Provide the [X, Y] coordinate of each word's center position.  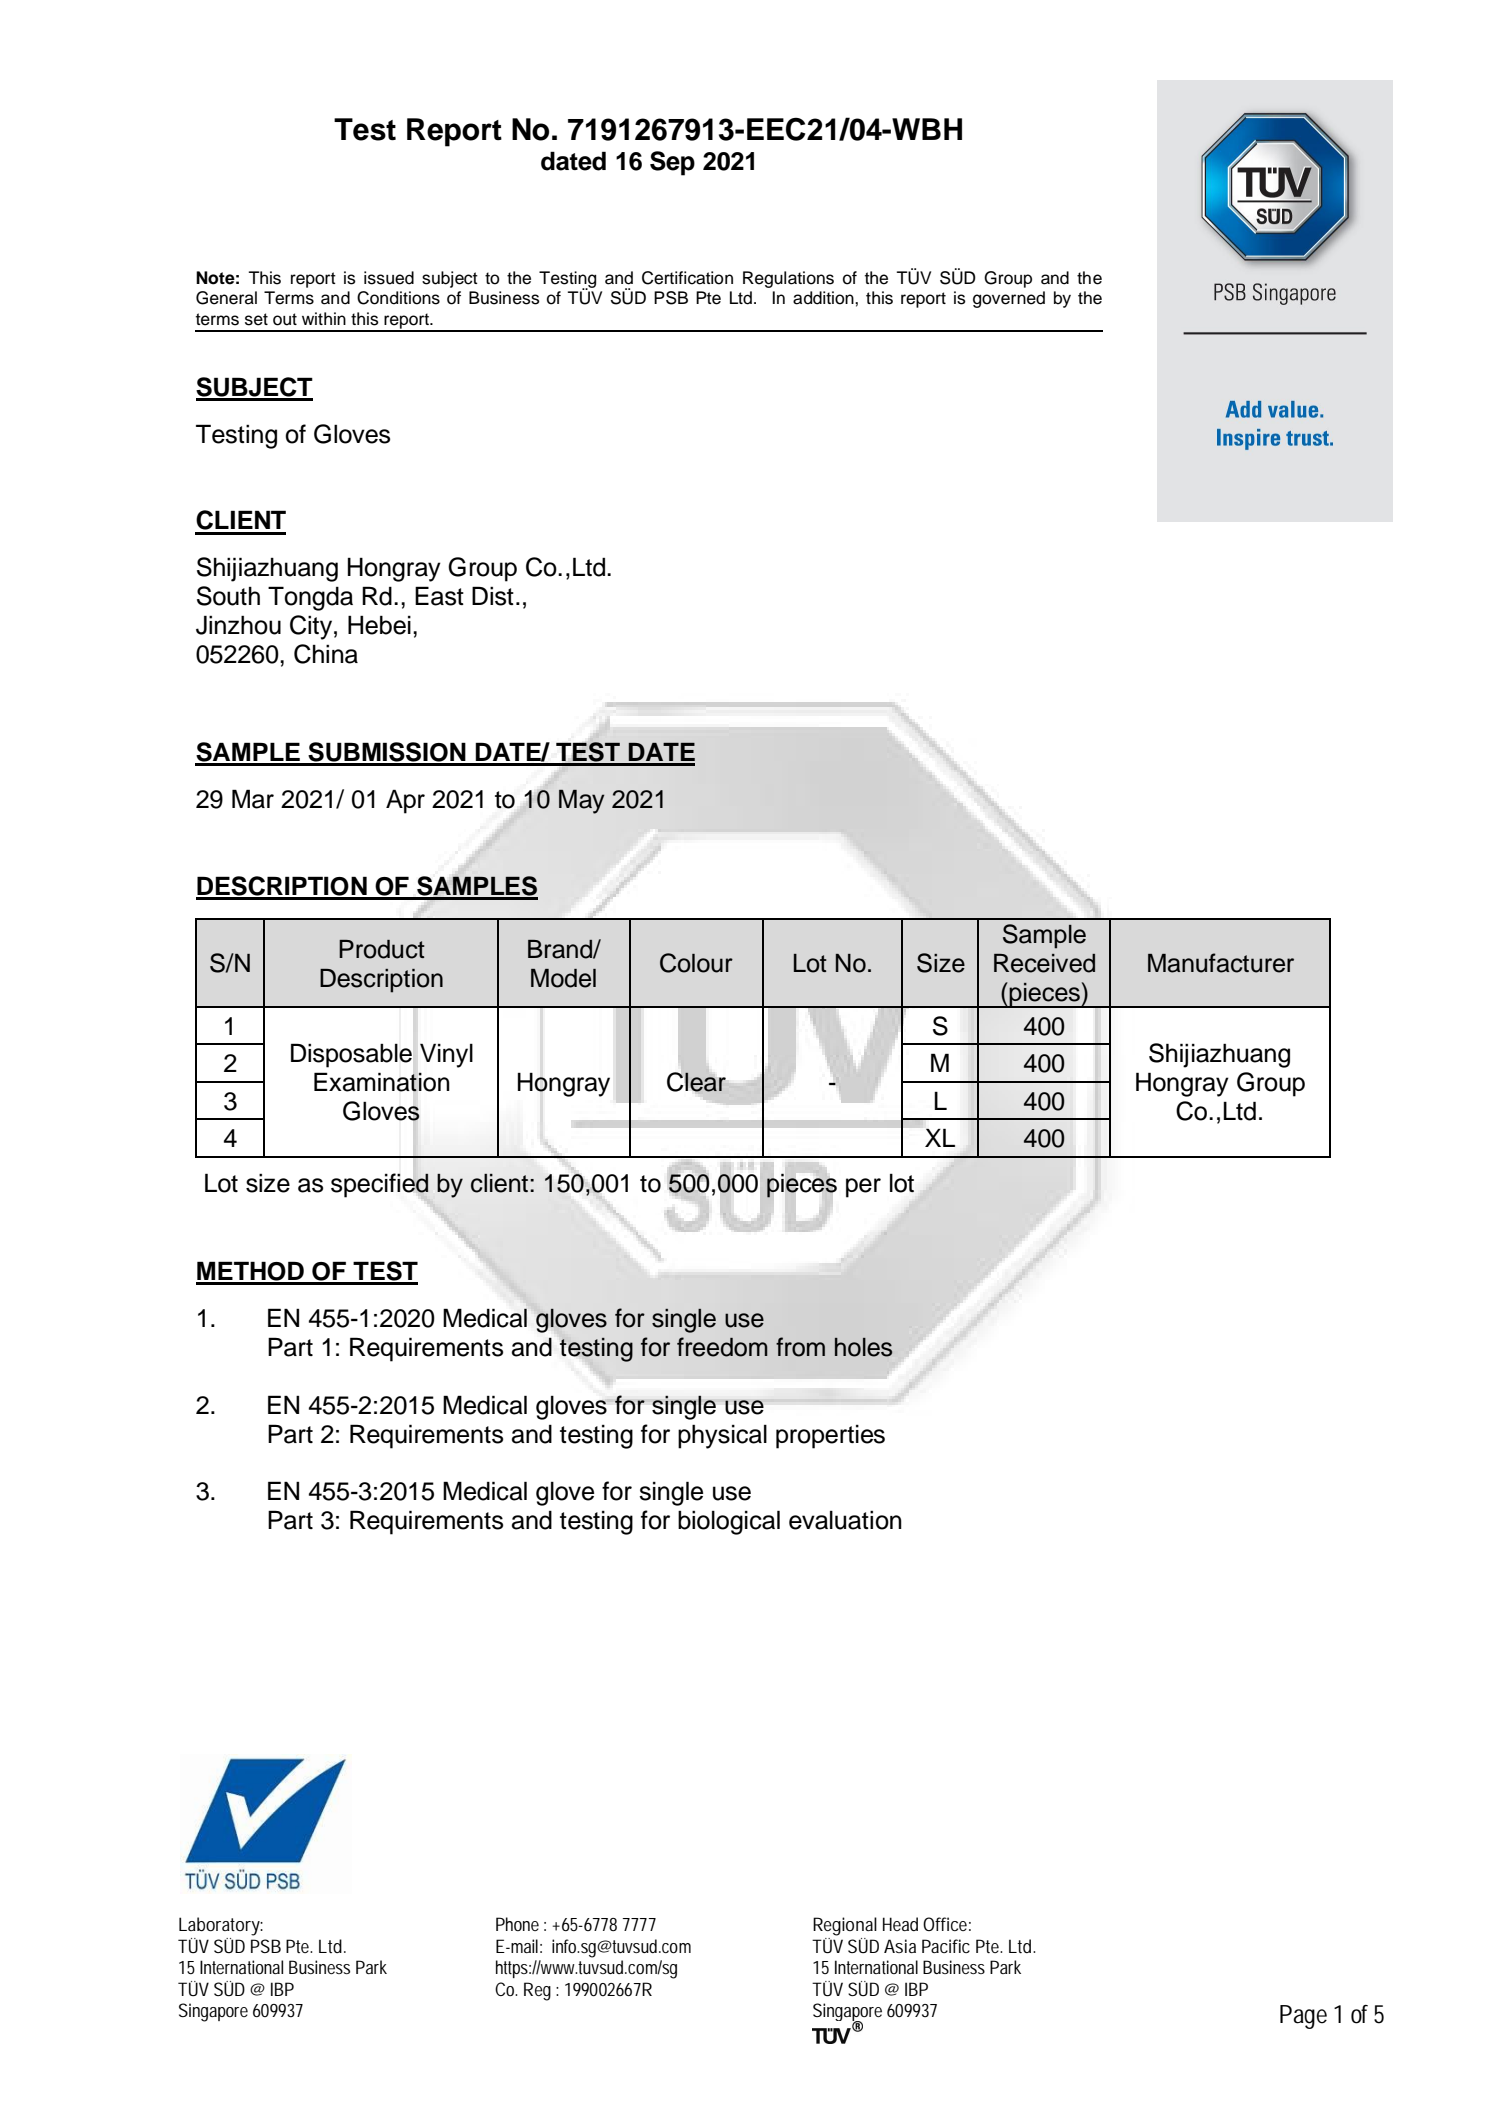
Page [1303, 2017]
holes [863, 1347]
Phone [517, 1924]
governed [1009, 299]
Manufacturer [1221, 963]
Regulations [788, 279]
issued [389, 278]
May [582, 802]
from [800, 1347]
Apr [405, 801]
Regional [845, 1926]
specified [380, 1185]
